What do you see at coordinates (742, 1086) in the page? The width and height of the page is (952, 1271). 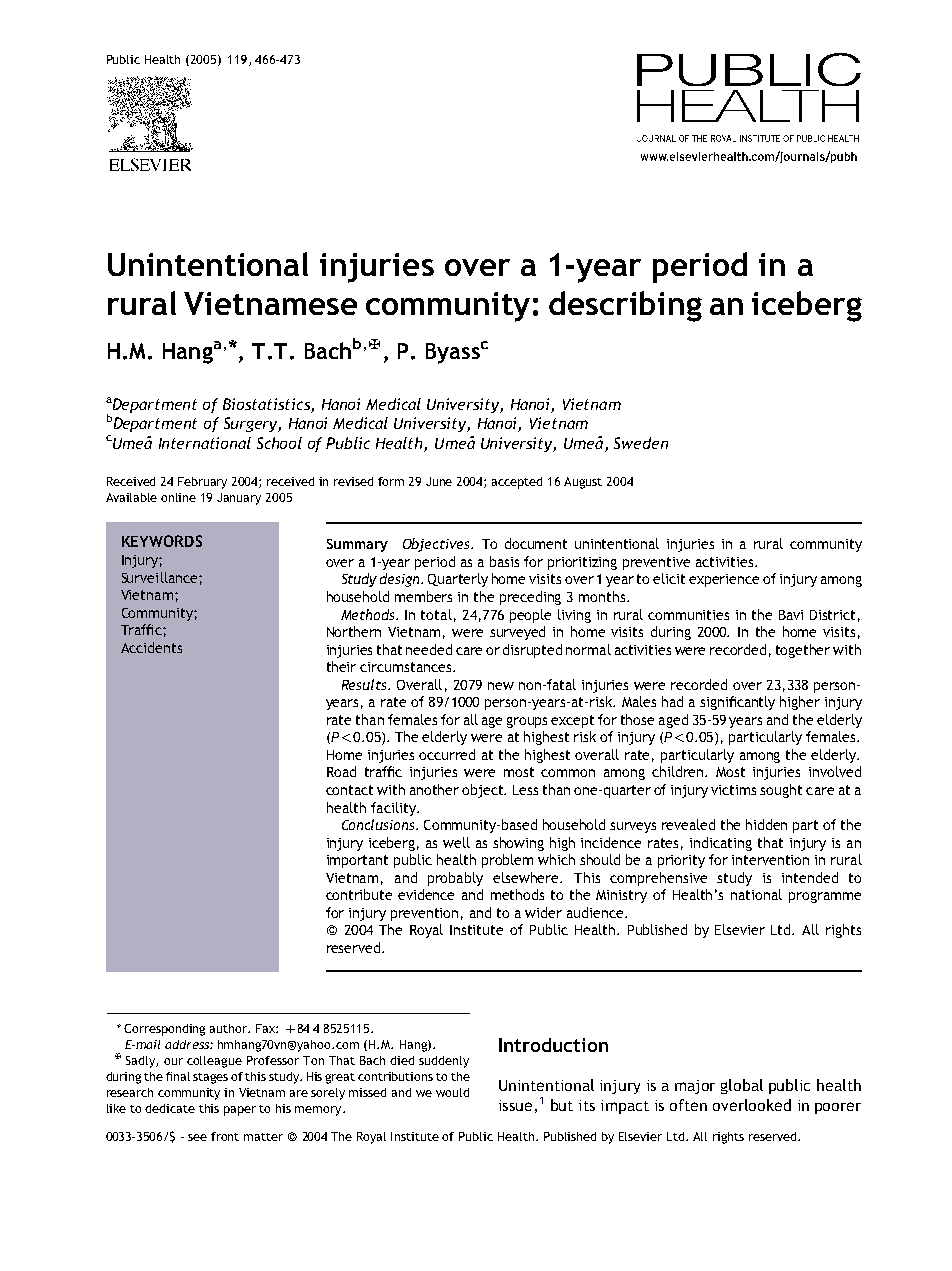 I see `global` at bounding box center [742, 1086].
